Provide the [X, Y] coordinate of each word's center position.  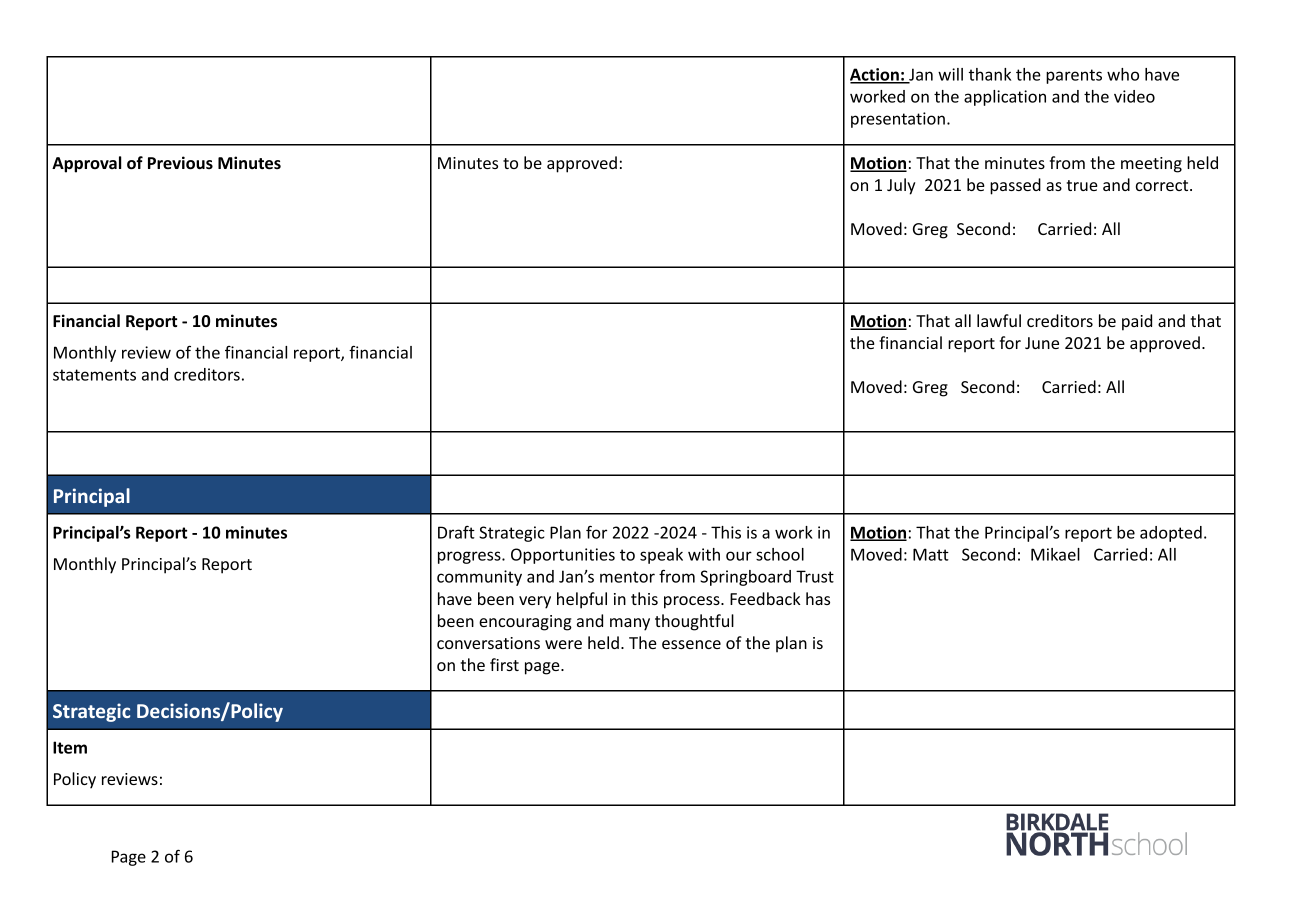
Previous [180, 163]
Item [70, 747]
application [1005, 98]
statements [94, 375]
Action [875, 75]
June [1042, 343]
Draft [456, 532]
